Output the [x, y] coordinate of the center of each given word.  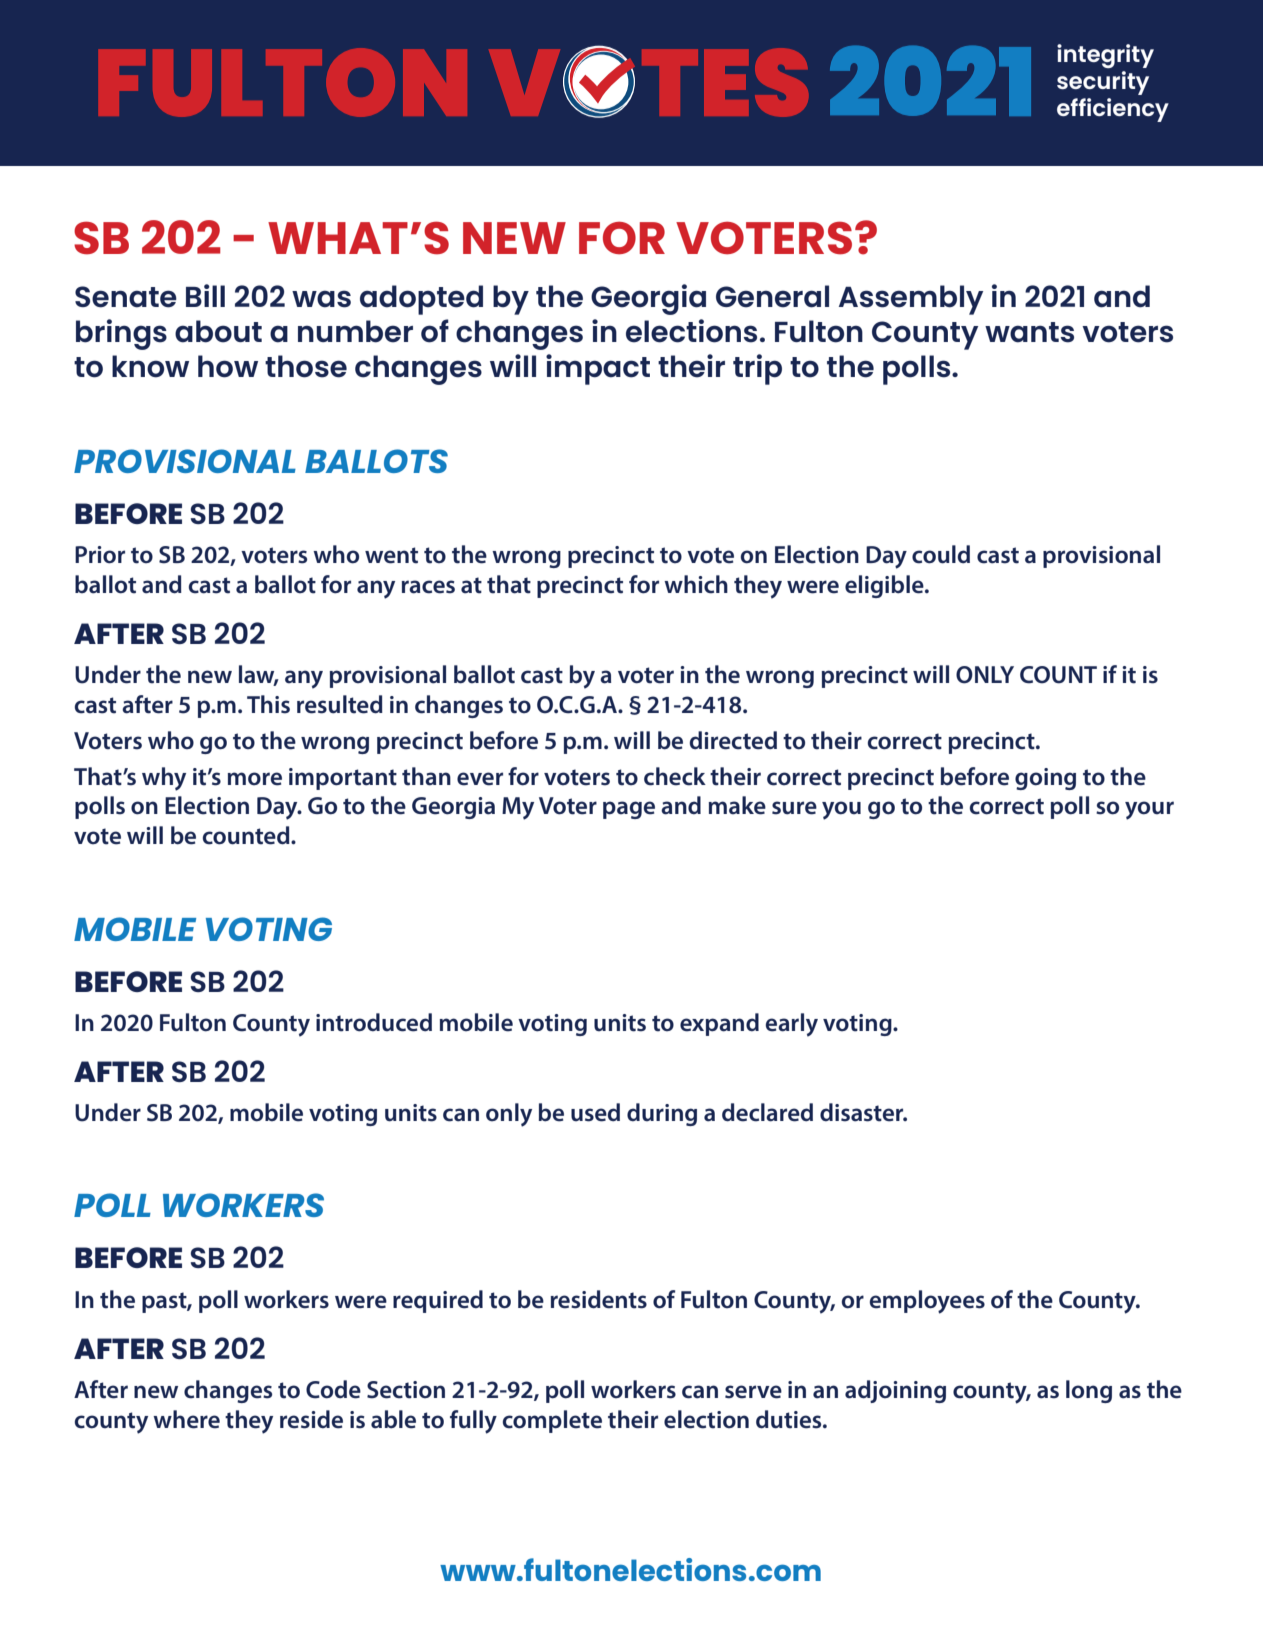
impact [598, 369]
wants [1029, 332]
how [228, 366]
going [1045, 779]
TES [725, 82]
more [255, 779]
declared [767, 1112]
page [629, 810]
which [696, 584]
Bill [205, 295]
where [186, 1419]
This [268, 704]
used [595, 1112]
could [941, 554]
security [1103, 83]
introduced [374, 1022]
